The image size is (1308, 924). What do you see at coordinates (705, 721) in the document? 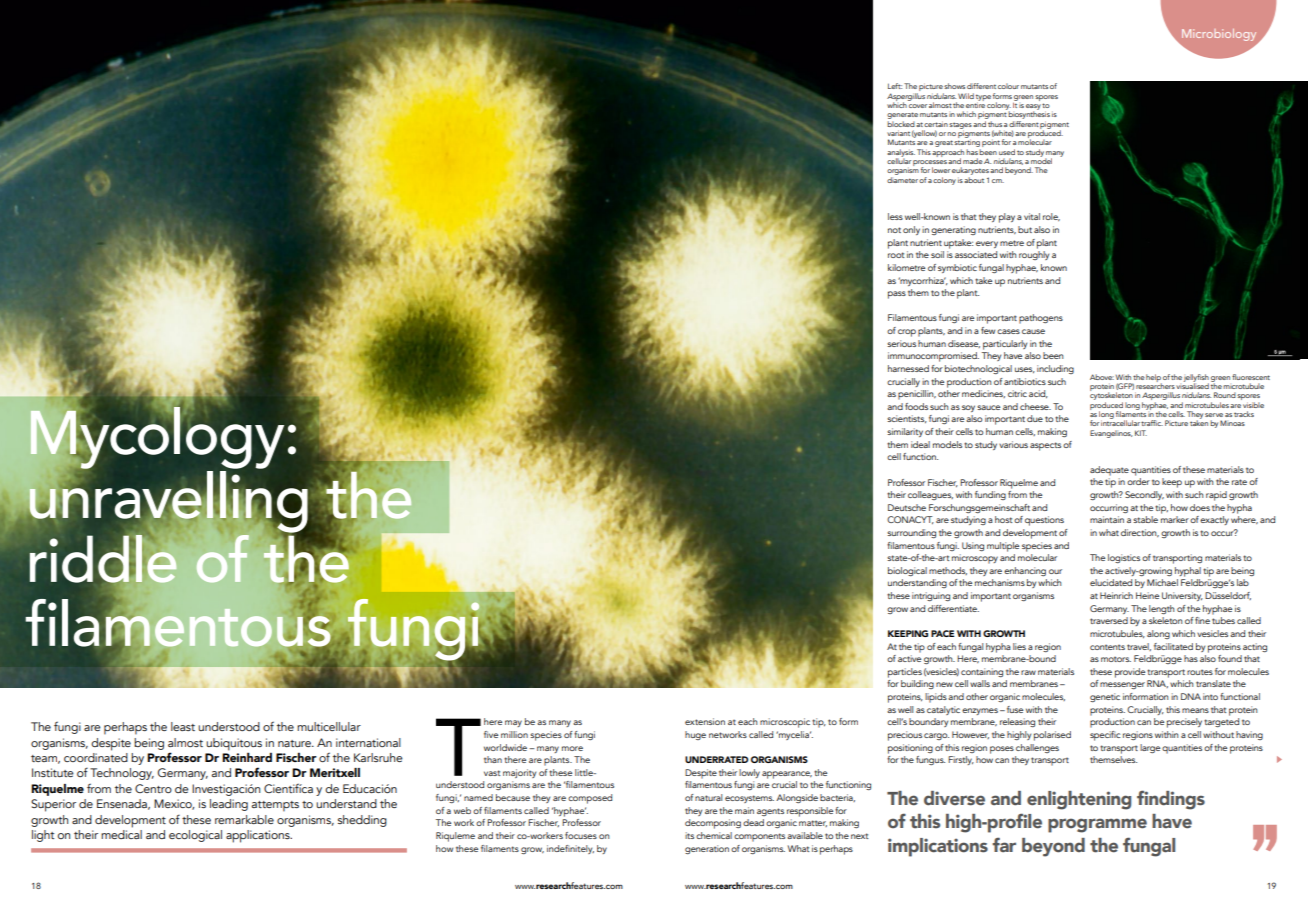
I see `extension` at bounding box center [705, 721].
